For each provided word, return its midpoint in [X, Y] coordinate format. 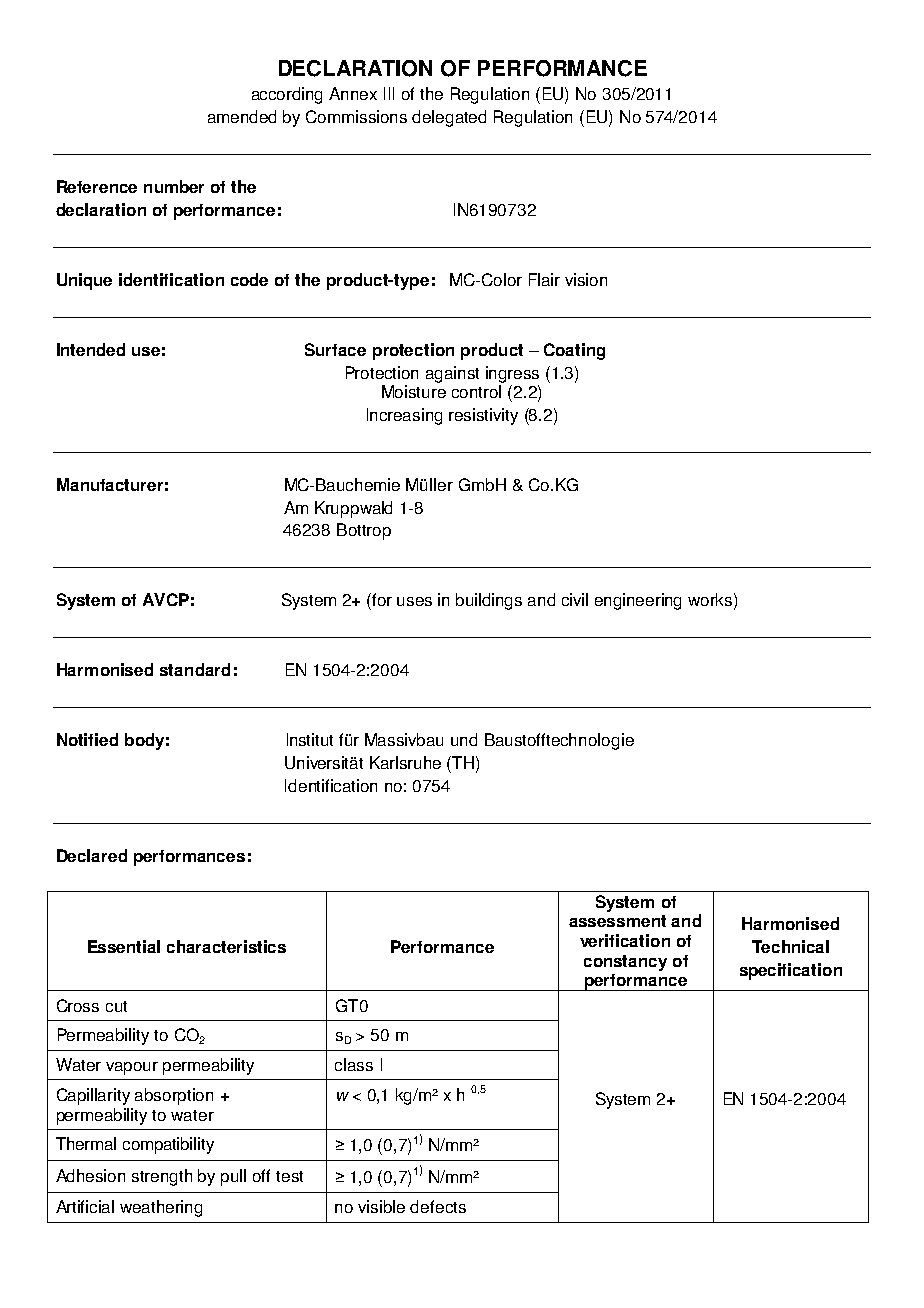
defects [438, 1206]
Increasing [404, 416]
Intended [91, 349]
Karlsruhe [405, 762]
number [174, 186]
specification [791, 971]
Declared [92, 855]
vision [586, 279]
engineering [638, 601]
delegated [449, 118]
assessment [617, 921]
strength [162, 1177]
